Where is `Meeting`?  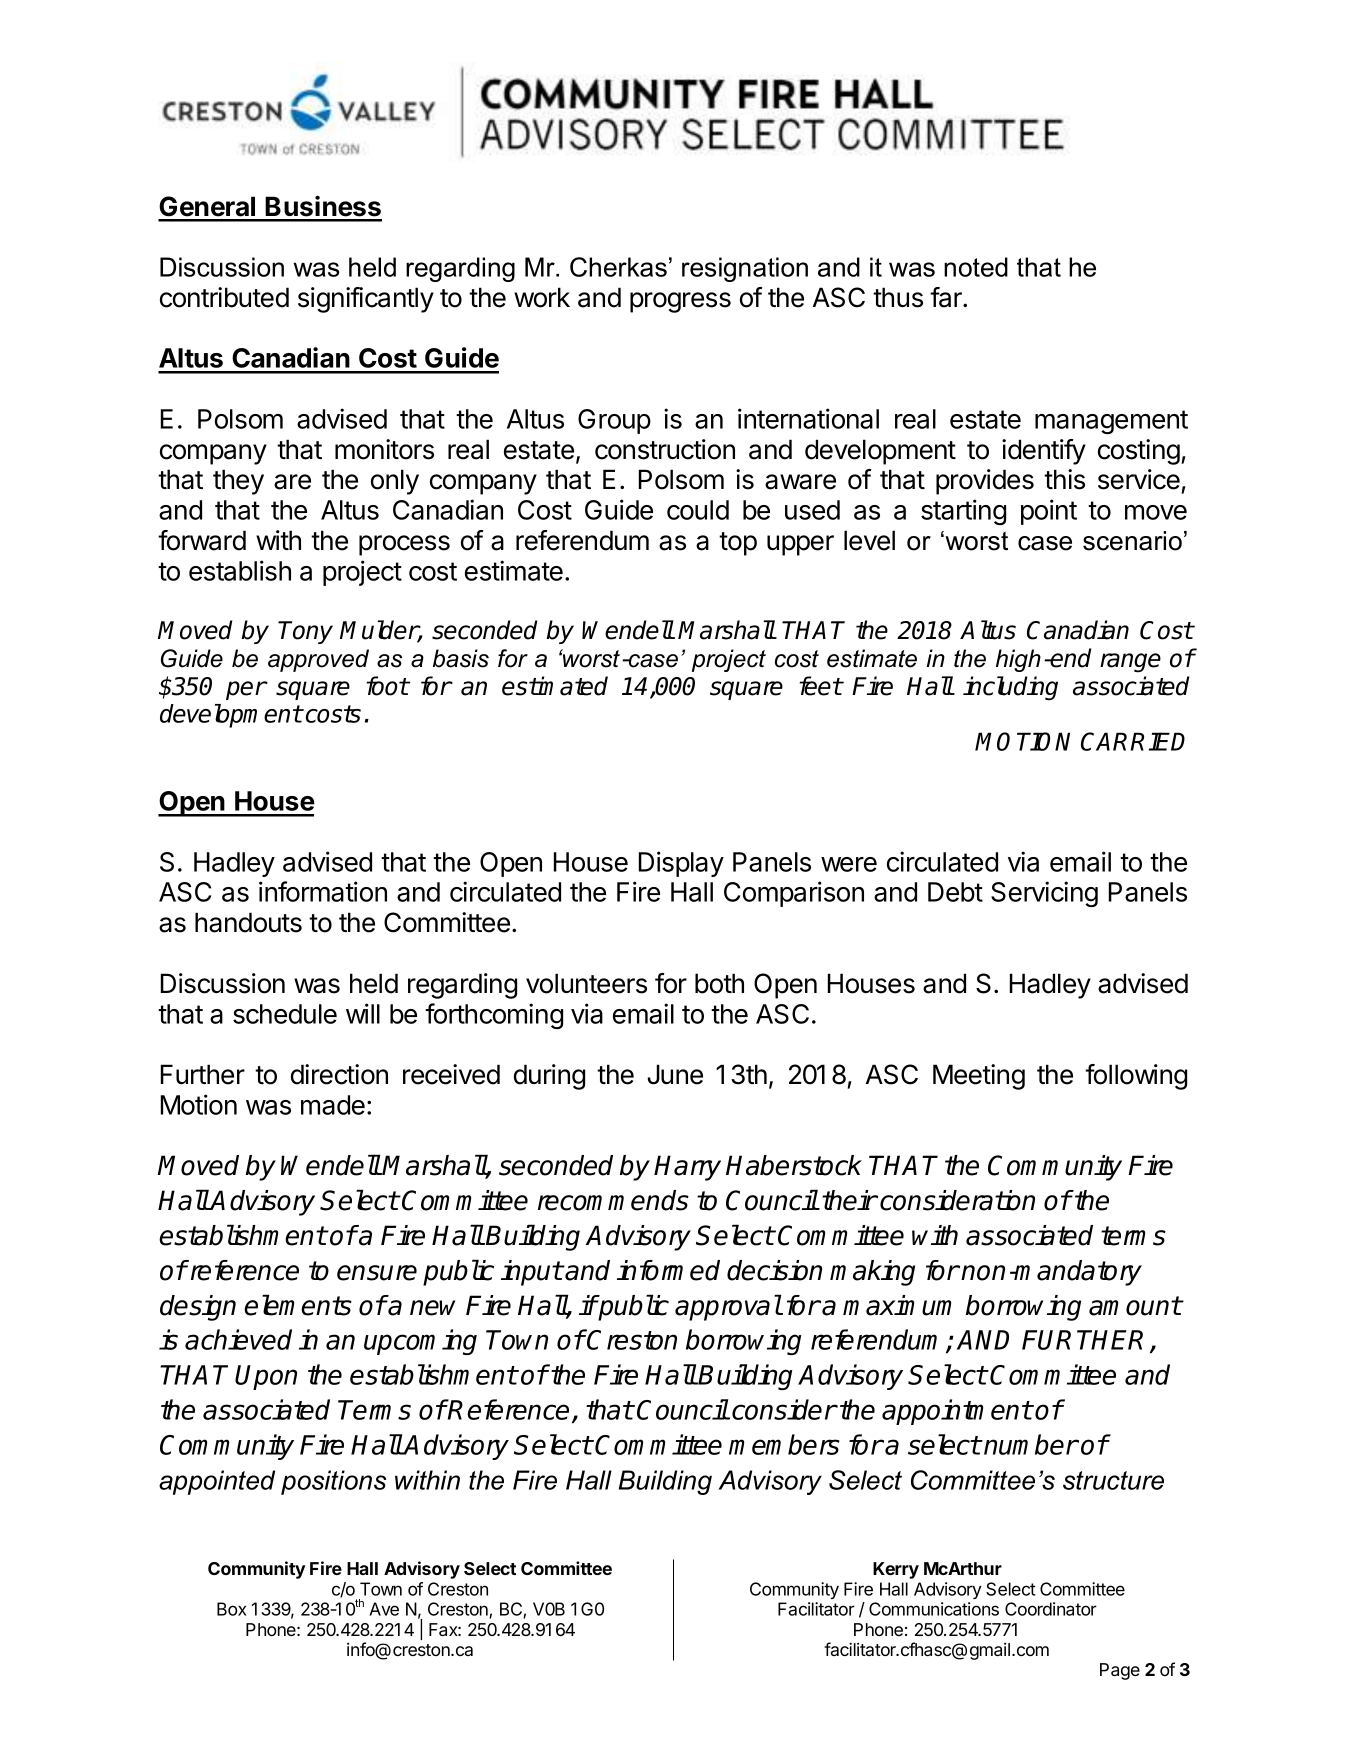
Meeting is located at coordinates (979, 1077).
